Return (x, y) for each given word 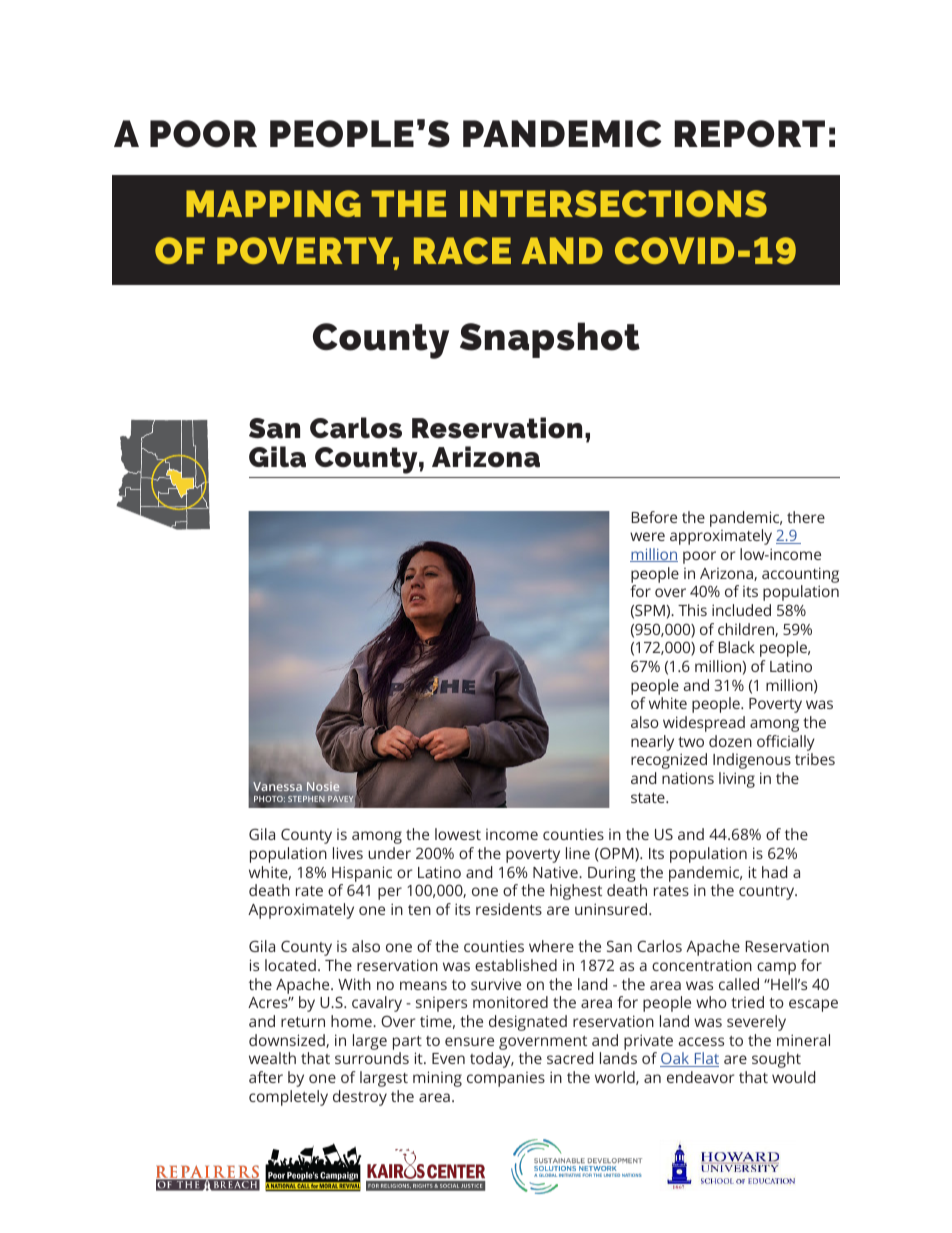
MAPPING (273, 203)
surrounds (372, 1058)
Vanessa (277, 786)
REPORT (749, 133)
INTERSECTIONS (613, 203)
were (647, 536)
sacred (570, 1058)
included (741, 610)
